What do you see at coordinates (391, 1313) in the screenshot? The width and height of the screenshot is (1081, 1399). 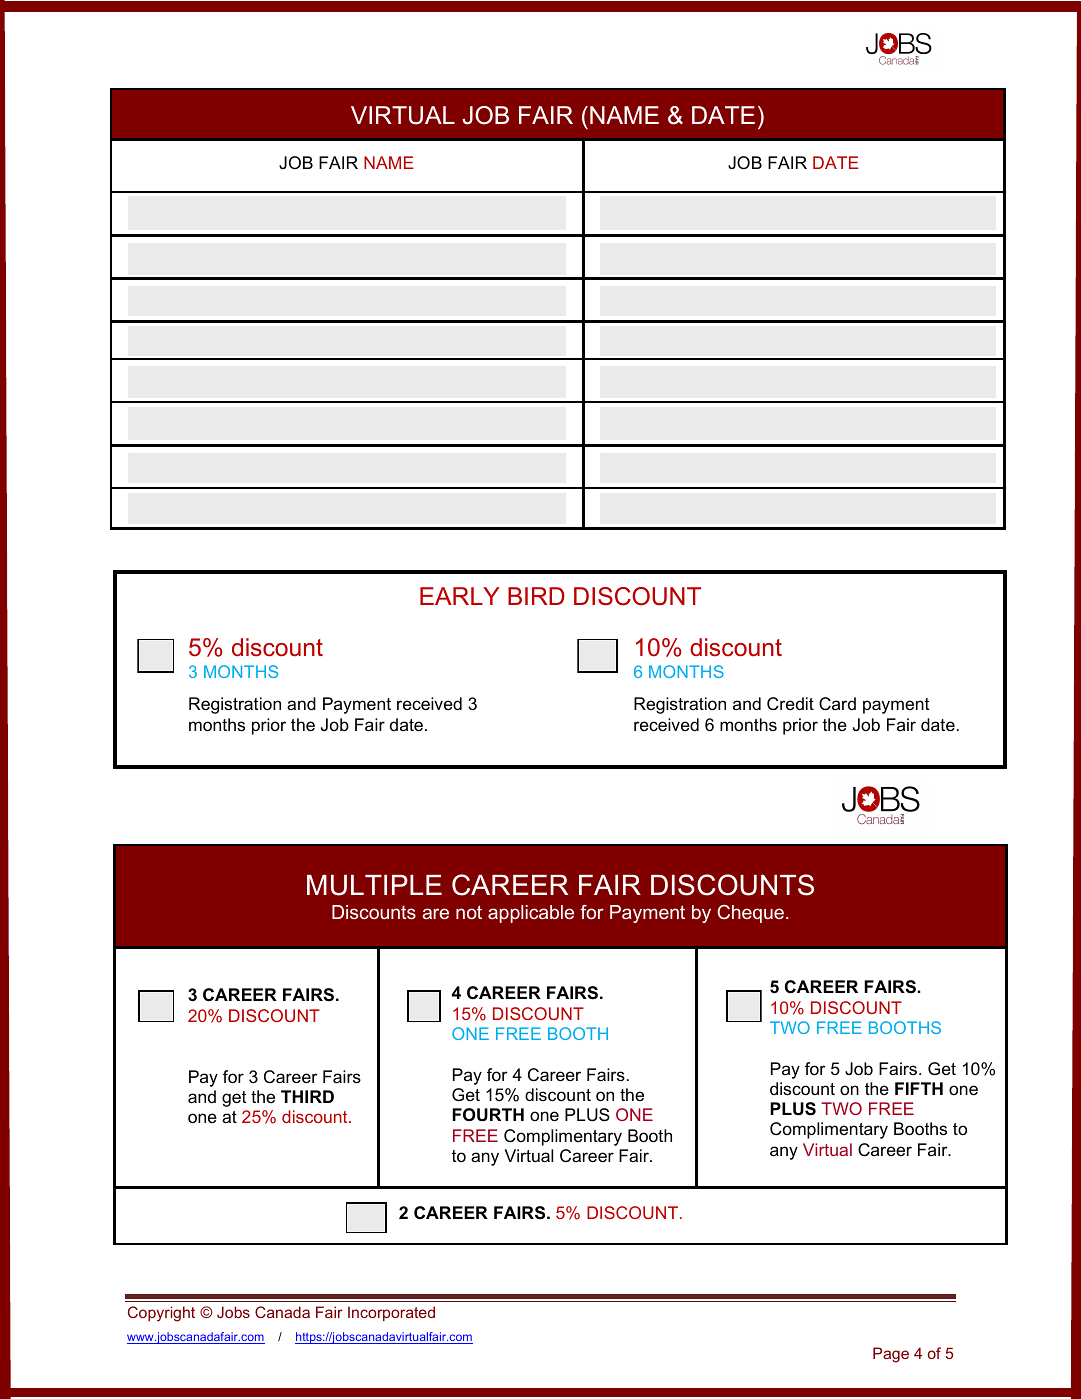 I see `Incorporated` at bounding box center [391, 1313].
